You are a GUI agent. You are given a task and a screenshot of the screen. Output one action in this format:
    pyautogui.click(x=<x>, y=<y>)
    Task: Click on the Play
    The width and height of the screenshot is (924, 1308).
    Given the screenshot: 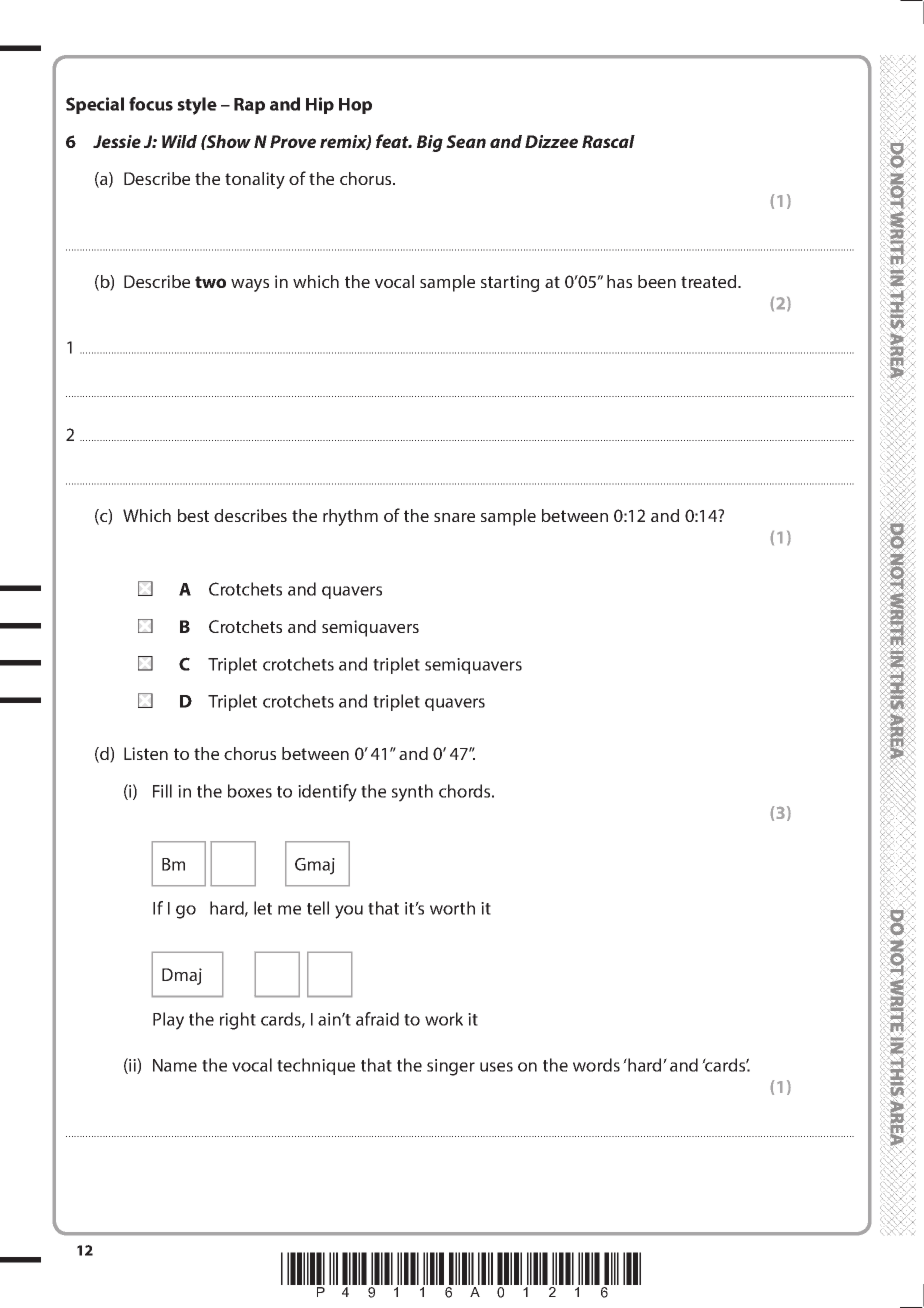 What is the action you would take?
    pyautogui.click(x=168, y=1021)
